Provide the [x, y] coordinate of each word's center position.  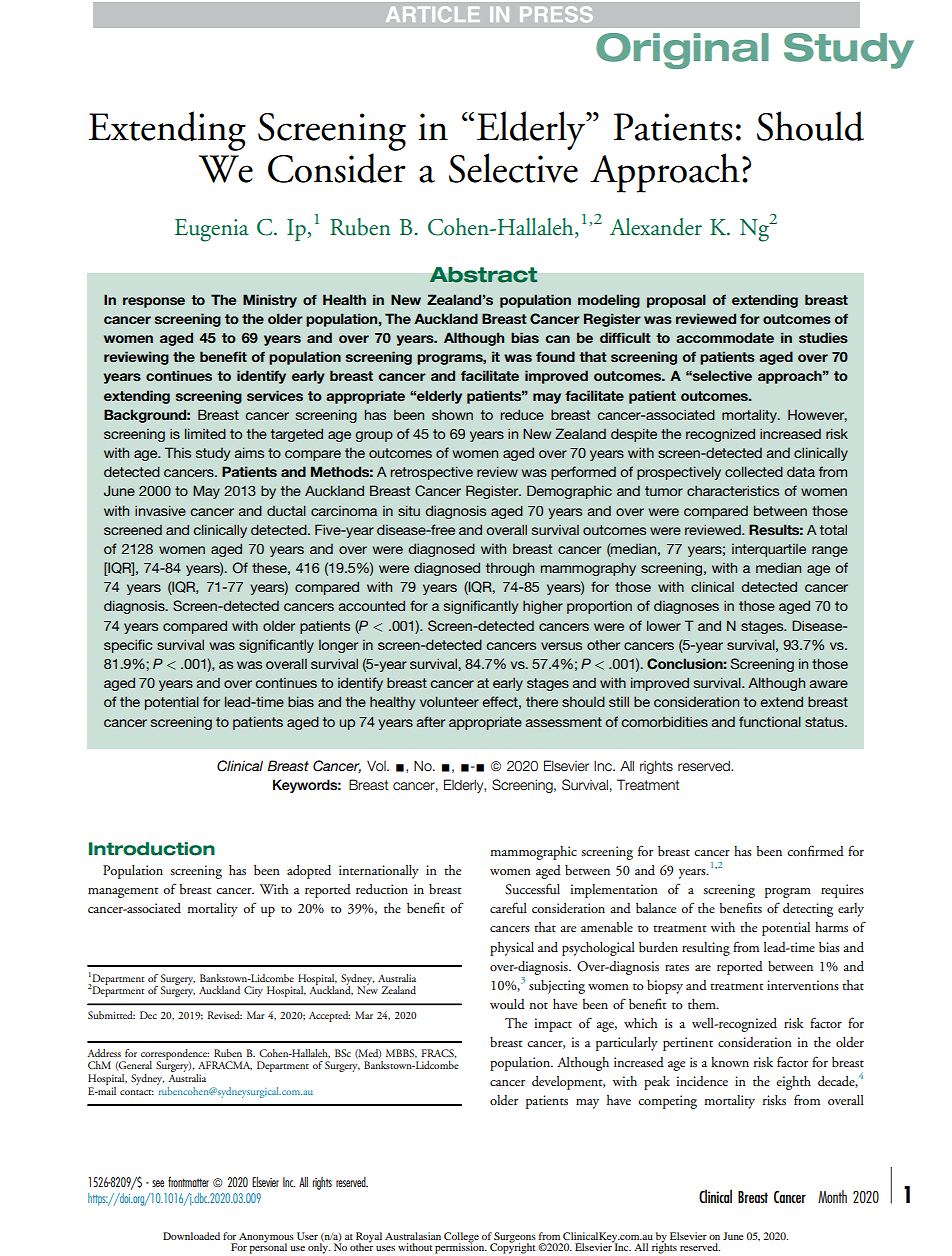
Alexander [656, 227]
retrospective [431, 473]
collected [754, 471]
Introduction [152, 849]
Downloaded [191, 1236]
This [178, 452]
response [154, 302]
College [461, 1238]
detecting [808, 910]
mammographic [533, 853]
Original [682, 51]
